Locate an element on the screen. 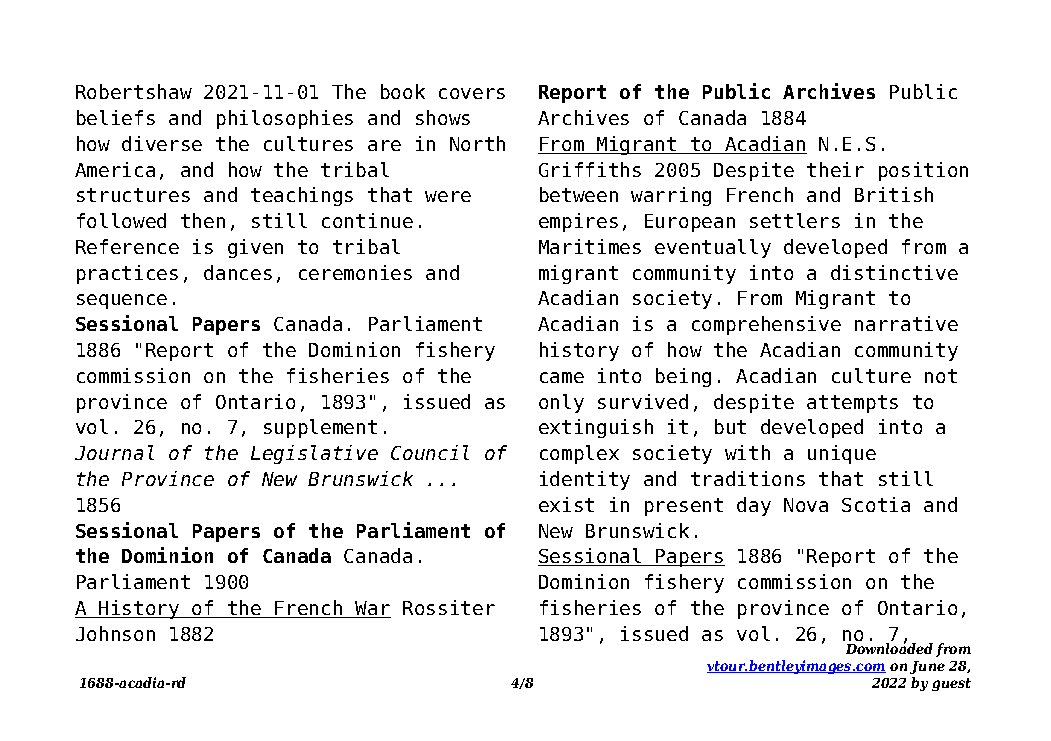 The height and width of the screenshot is (741, 1051). came is located at coordinates (562, 377).
